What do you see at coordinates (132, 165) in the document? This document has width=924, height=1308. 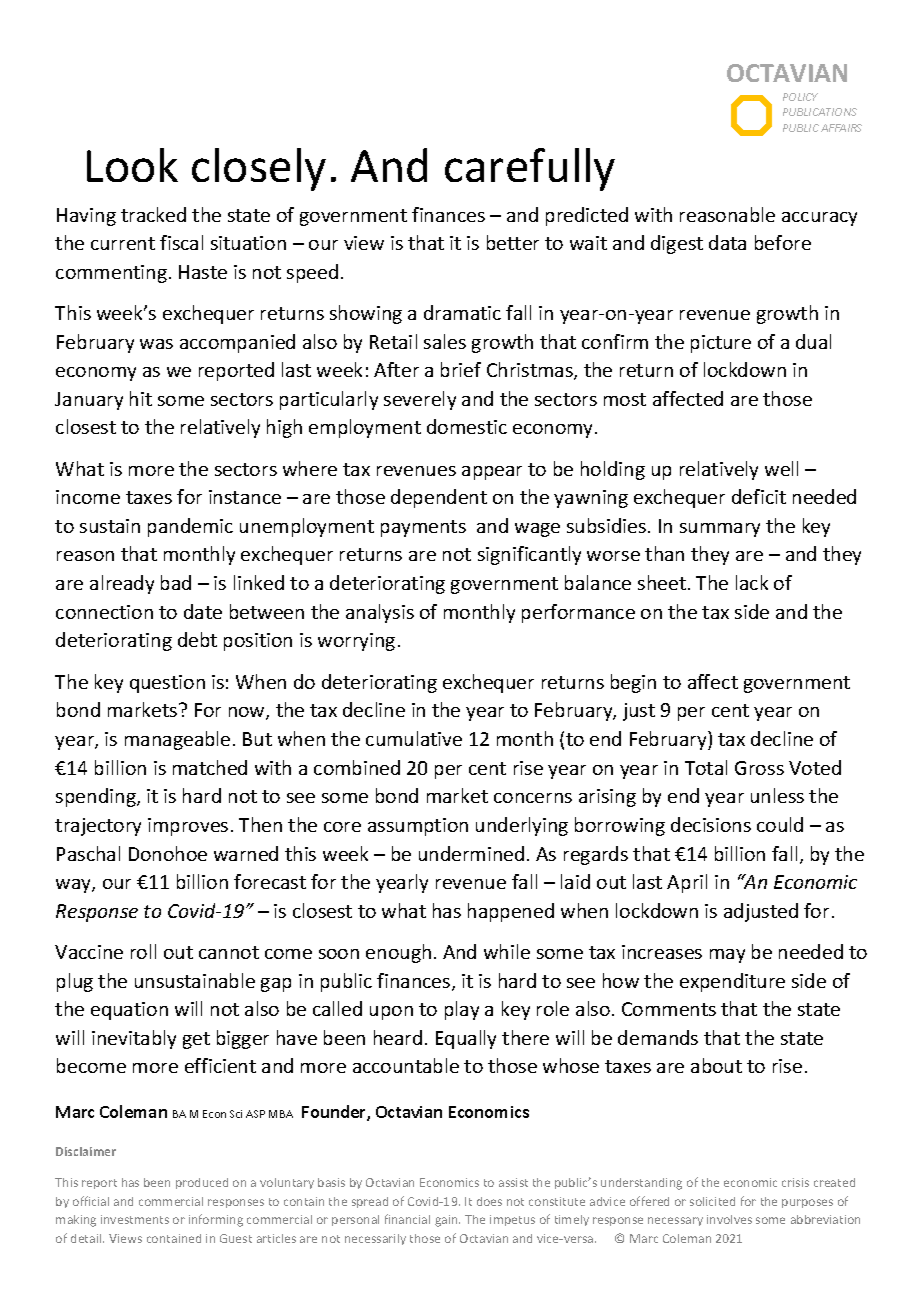 I see `Look` at bounding box center [132, 165].
